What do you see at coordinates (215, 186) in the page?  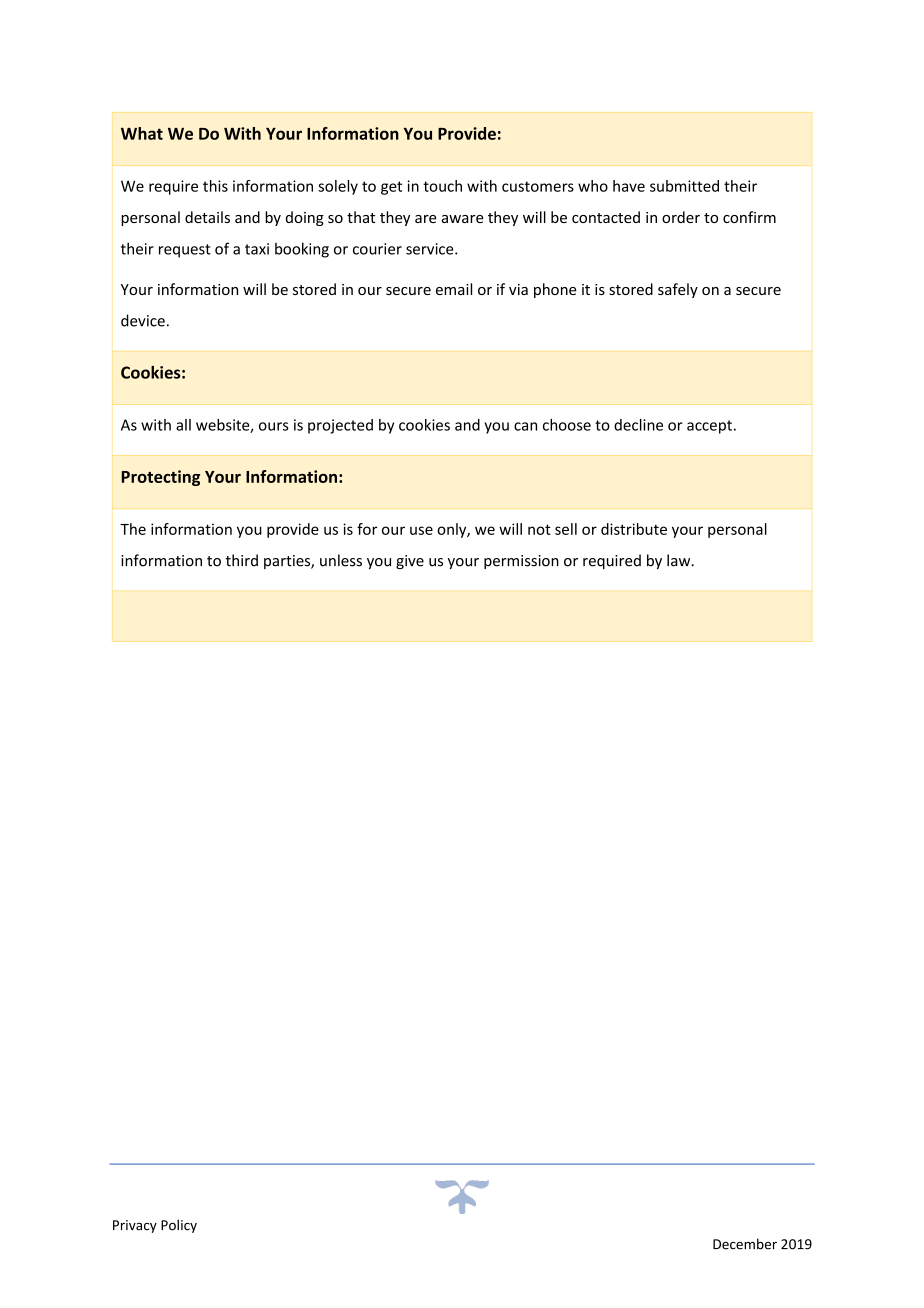 I see `this` at bounding box center [215, 186].
